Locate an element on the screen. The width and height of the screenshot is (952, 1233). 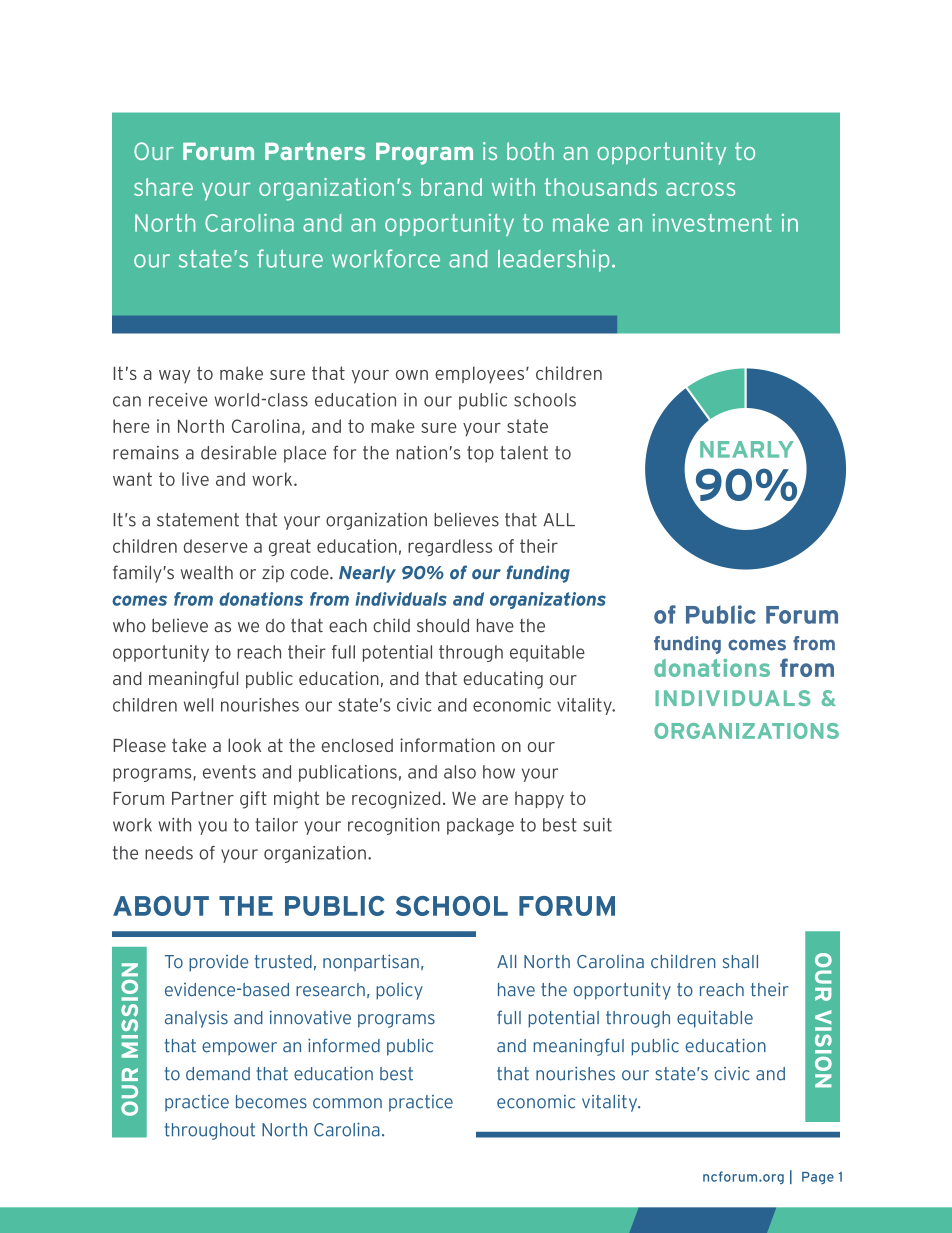
brand is located at coordinates (451, 187).
